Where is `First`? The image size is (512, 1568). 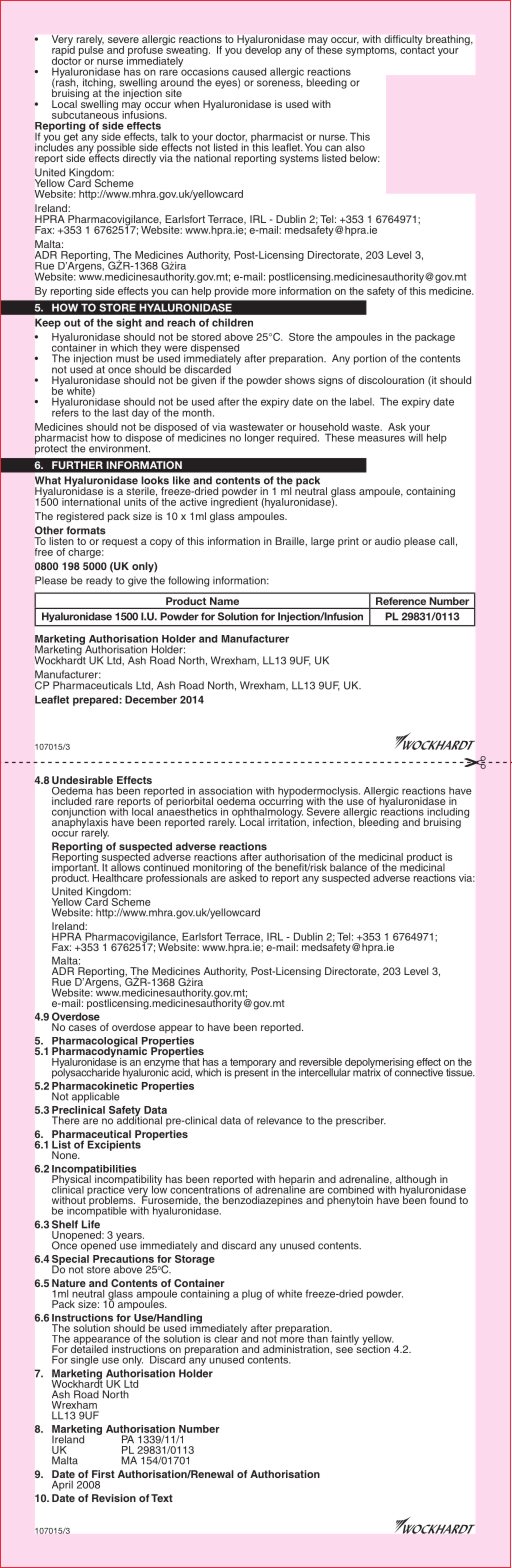 First is located at coordinates (103, 1474).
